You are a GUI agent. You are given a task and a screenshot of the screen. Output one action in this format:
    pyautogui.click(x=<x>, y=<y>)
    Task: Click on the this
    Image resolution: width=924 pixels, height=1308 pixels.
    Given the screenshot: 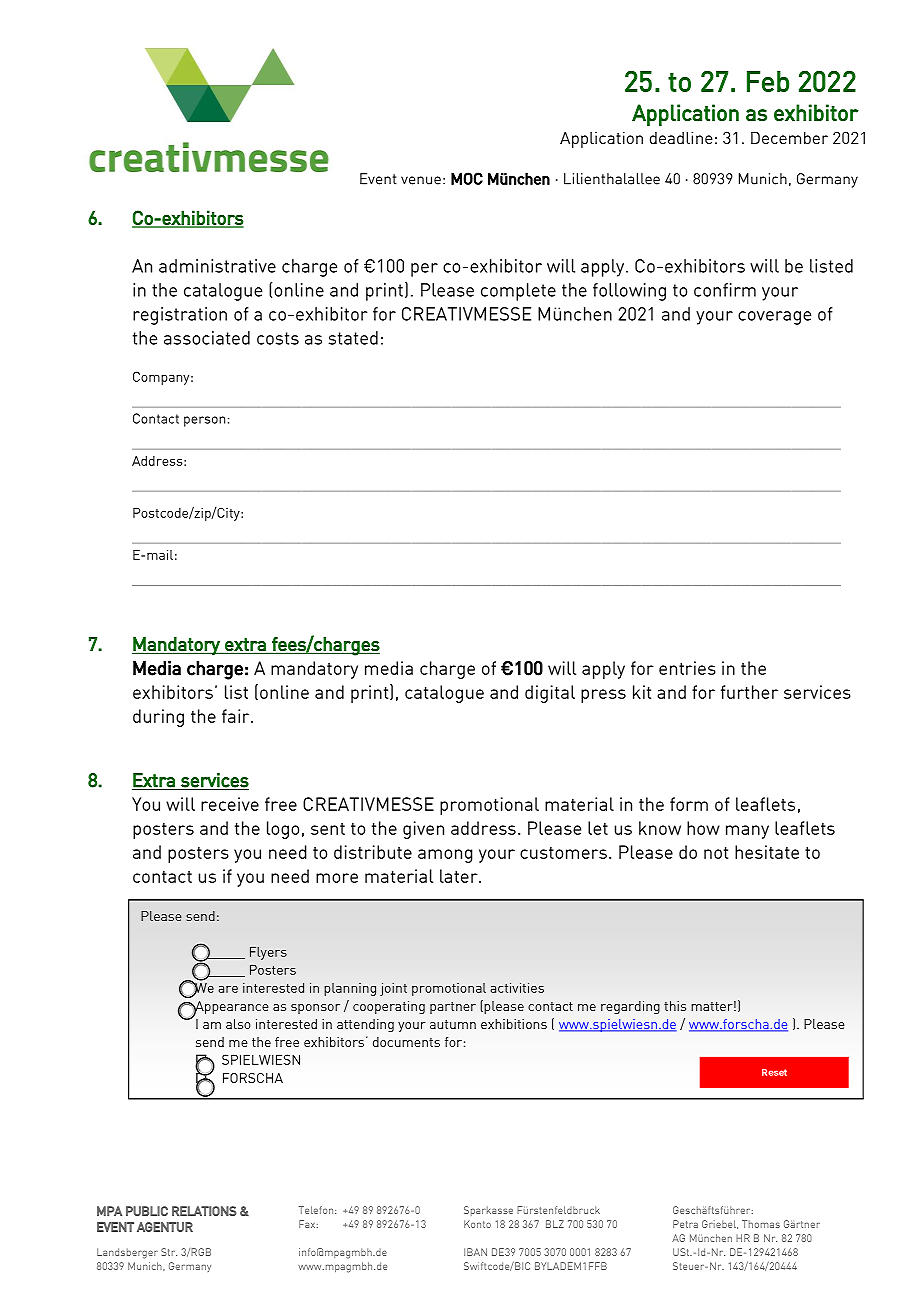 What is the action you would take?
    pyautogui.click(x=675, y=1006)
